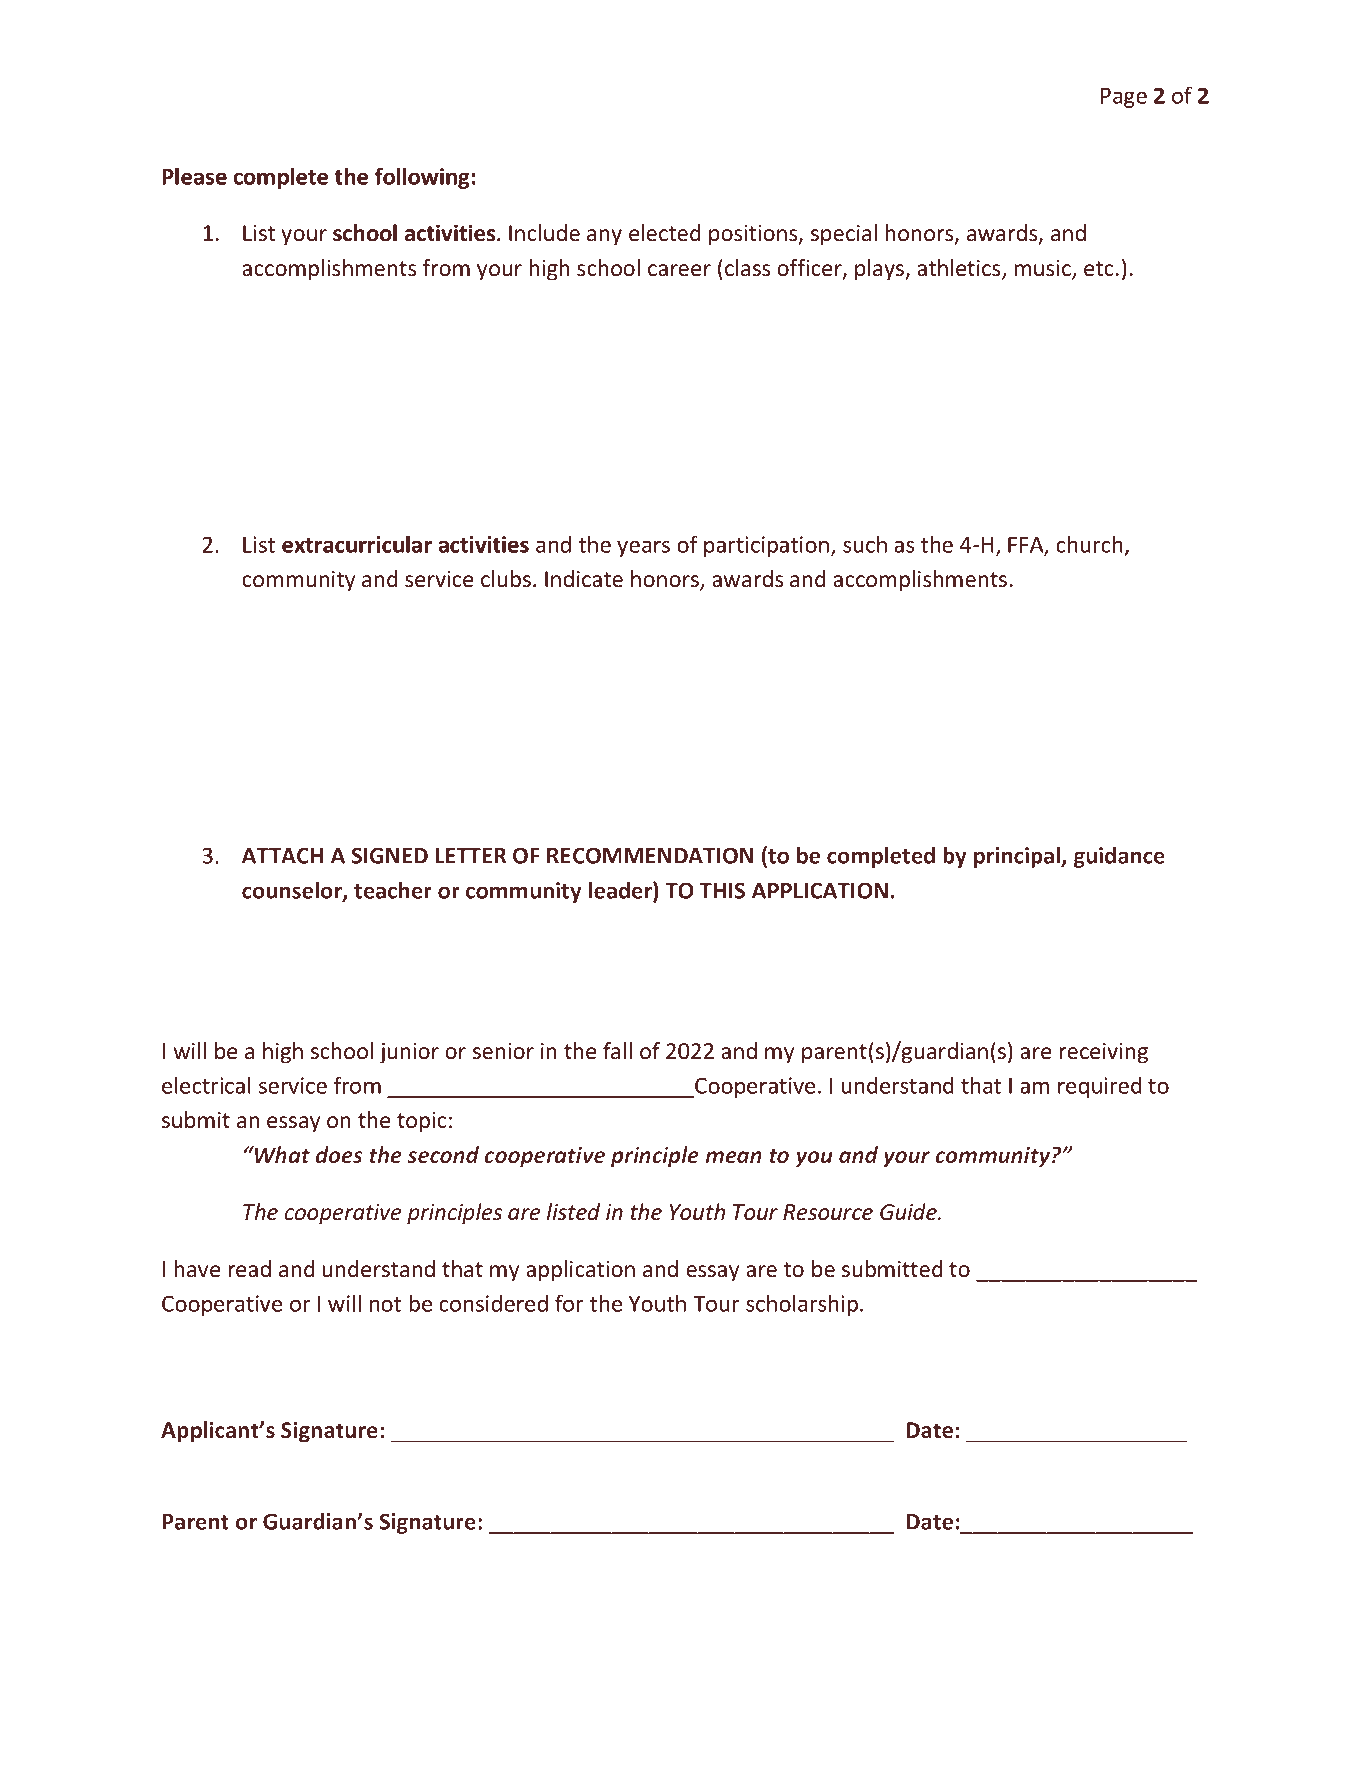 This document has width=1371, height=1774. Describe the element at coordinates (569, 1303) in the document. I see `for` at that location.
